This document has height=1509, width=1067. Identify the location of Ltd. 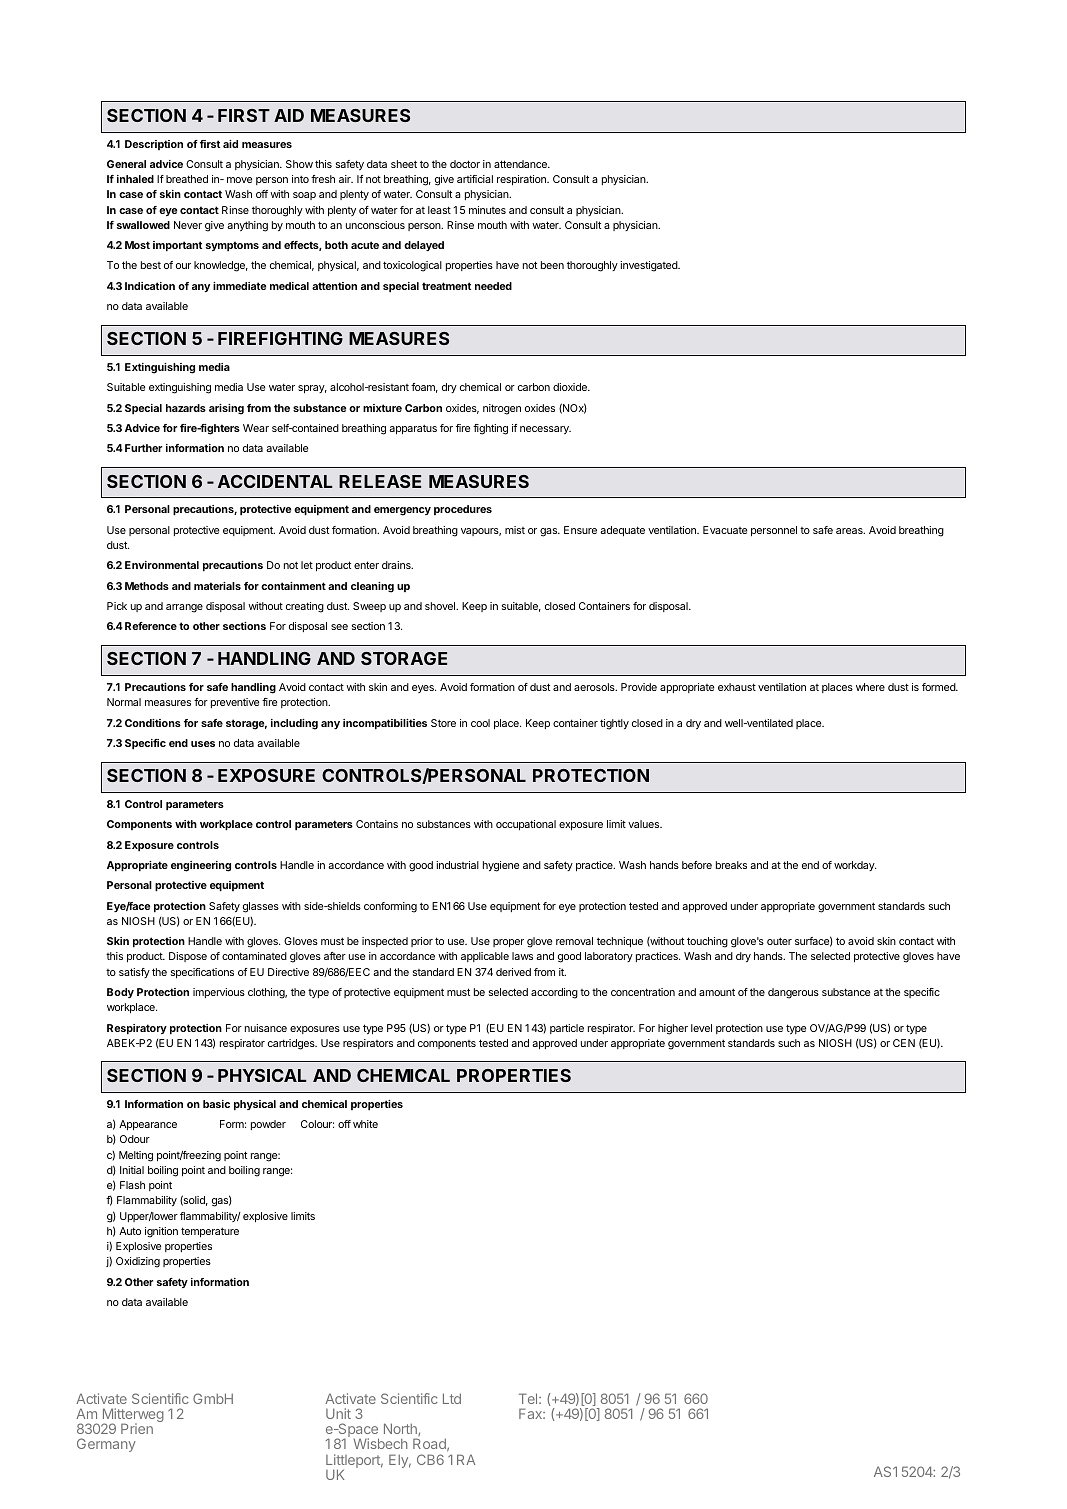
(452, 1398).
